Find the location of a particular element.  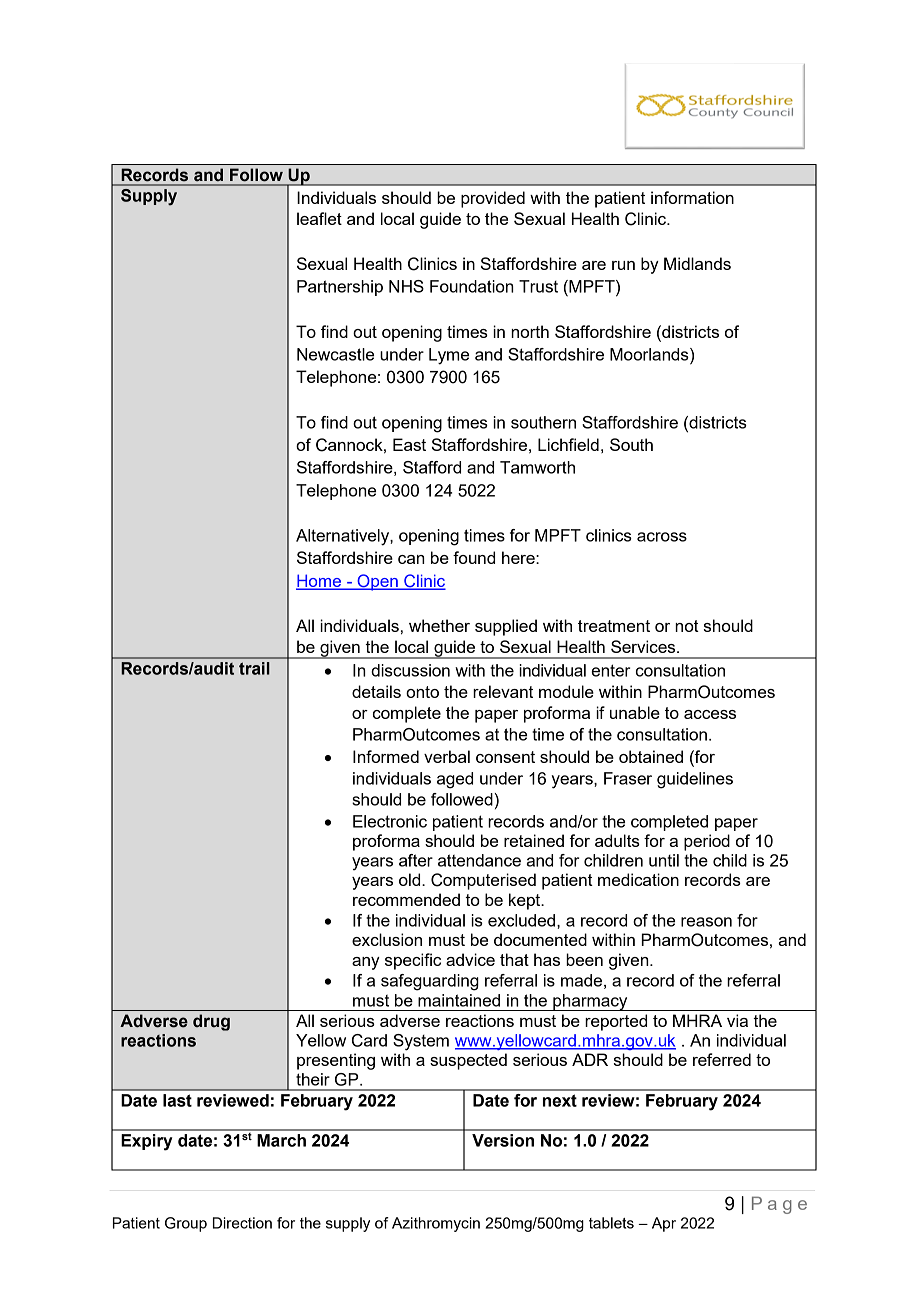

unable is located at coordinates (635, 712).
